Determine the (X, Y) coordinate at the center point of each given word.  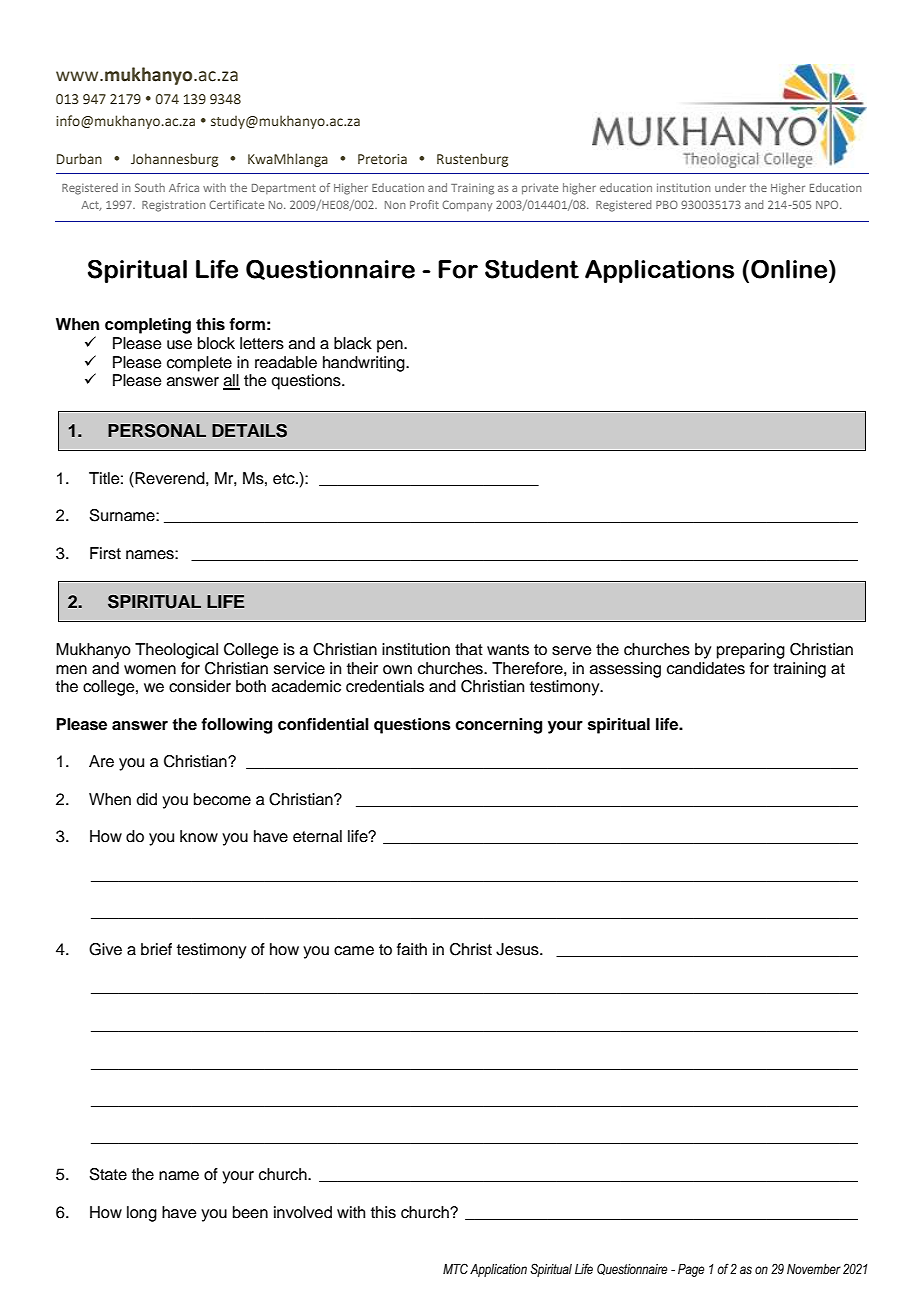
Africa (184, 187)
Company (467, 205)
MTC (455, 1269)
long (142, 1214)
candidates (706, 668)
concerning (498, 726)
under (730, 187)
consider (200, 686)
